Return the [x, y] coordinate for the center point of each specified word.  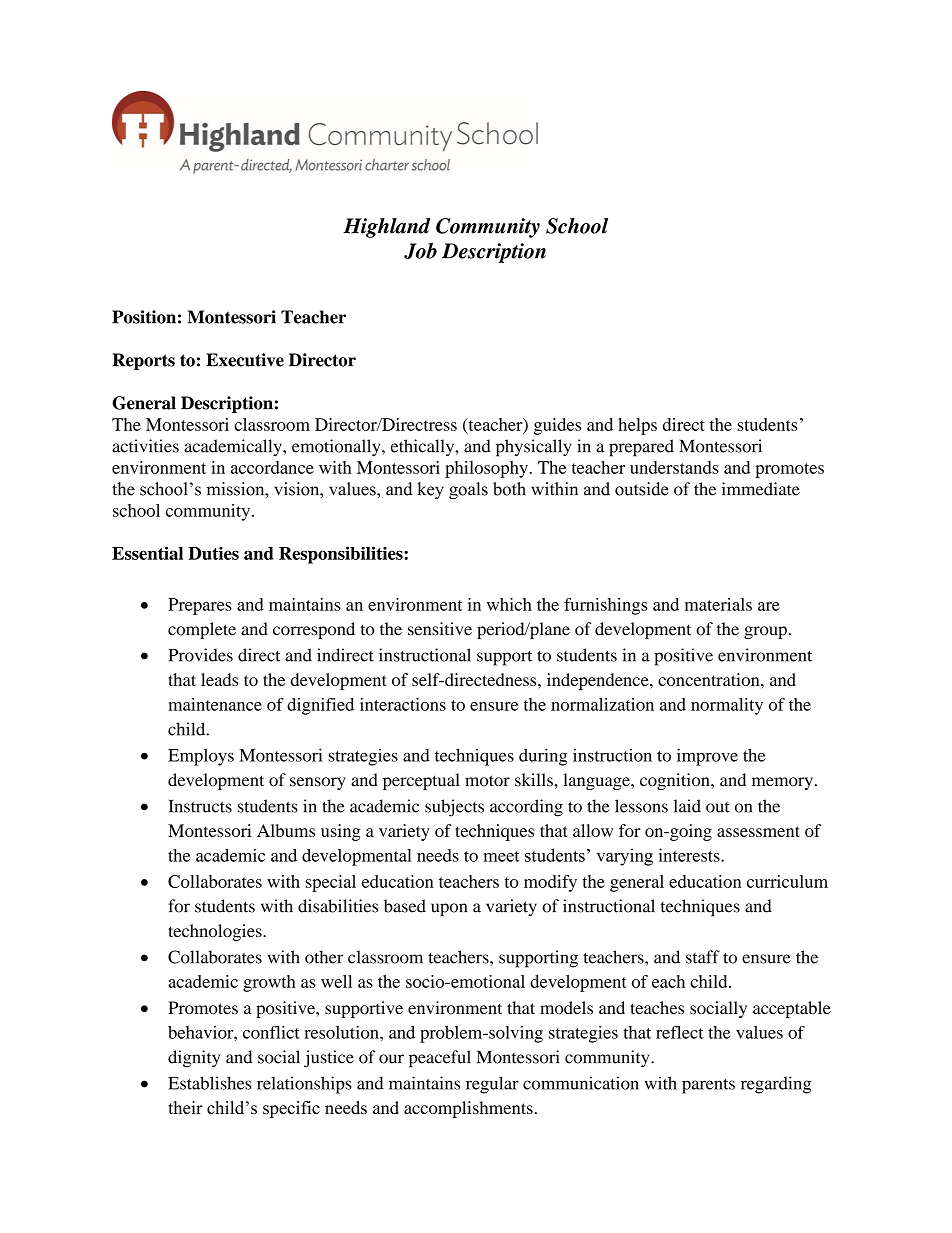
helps [637, 426]
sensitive [440, 629]
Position [144, 317]
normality [727, 706]
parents [708, 1086]
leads [219, 679]
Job [420, 251]
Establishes [209, 1083]
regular [492, 1085]
